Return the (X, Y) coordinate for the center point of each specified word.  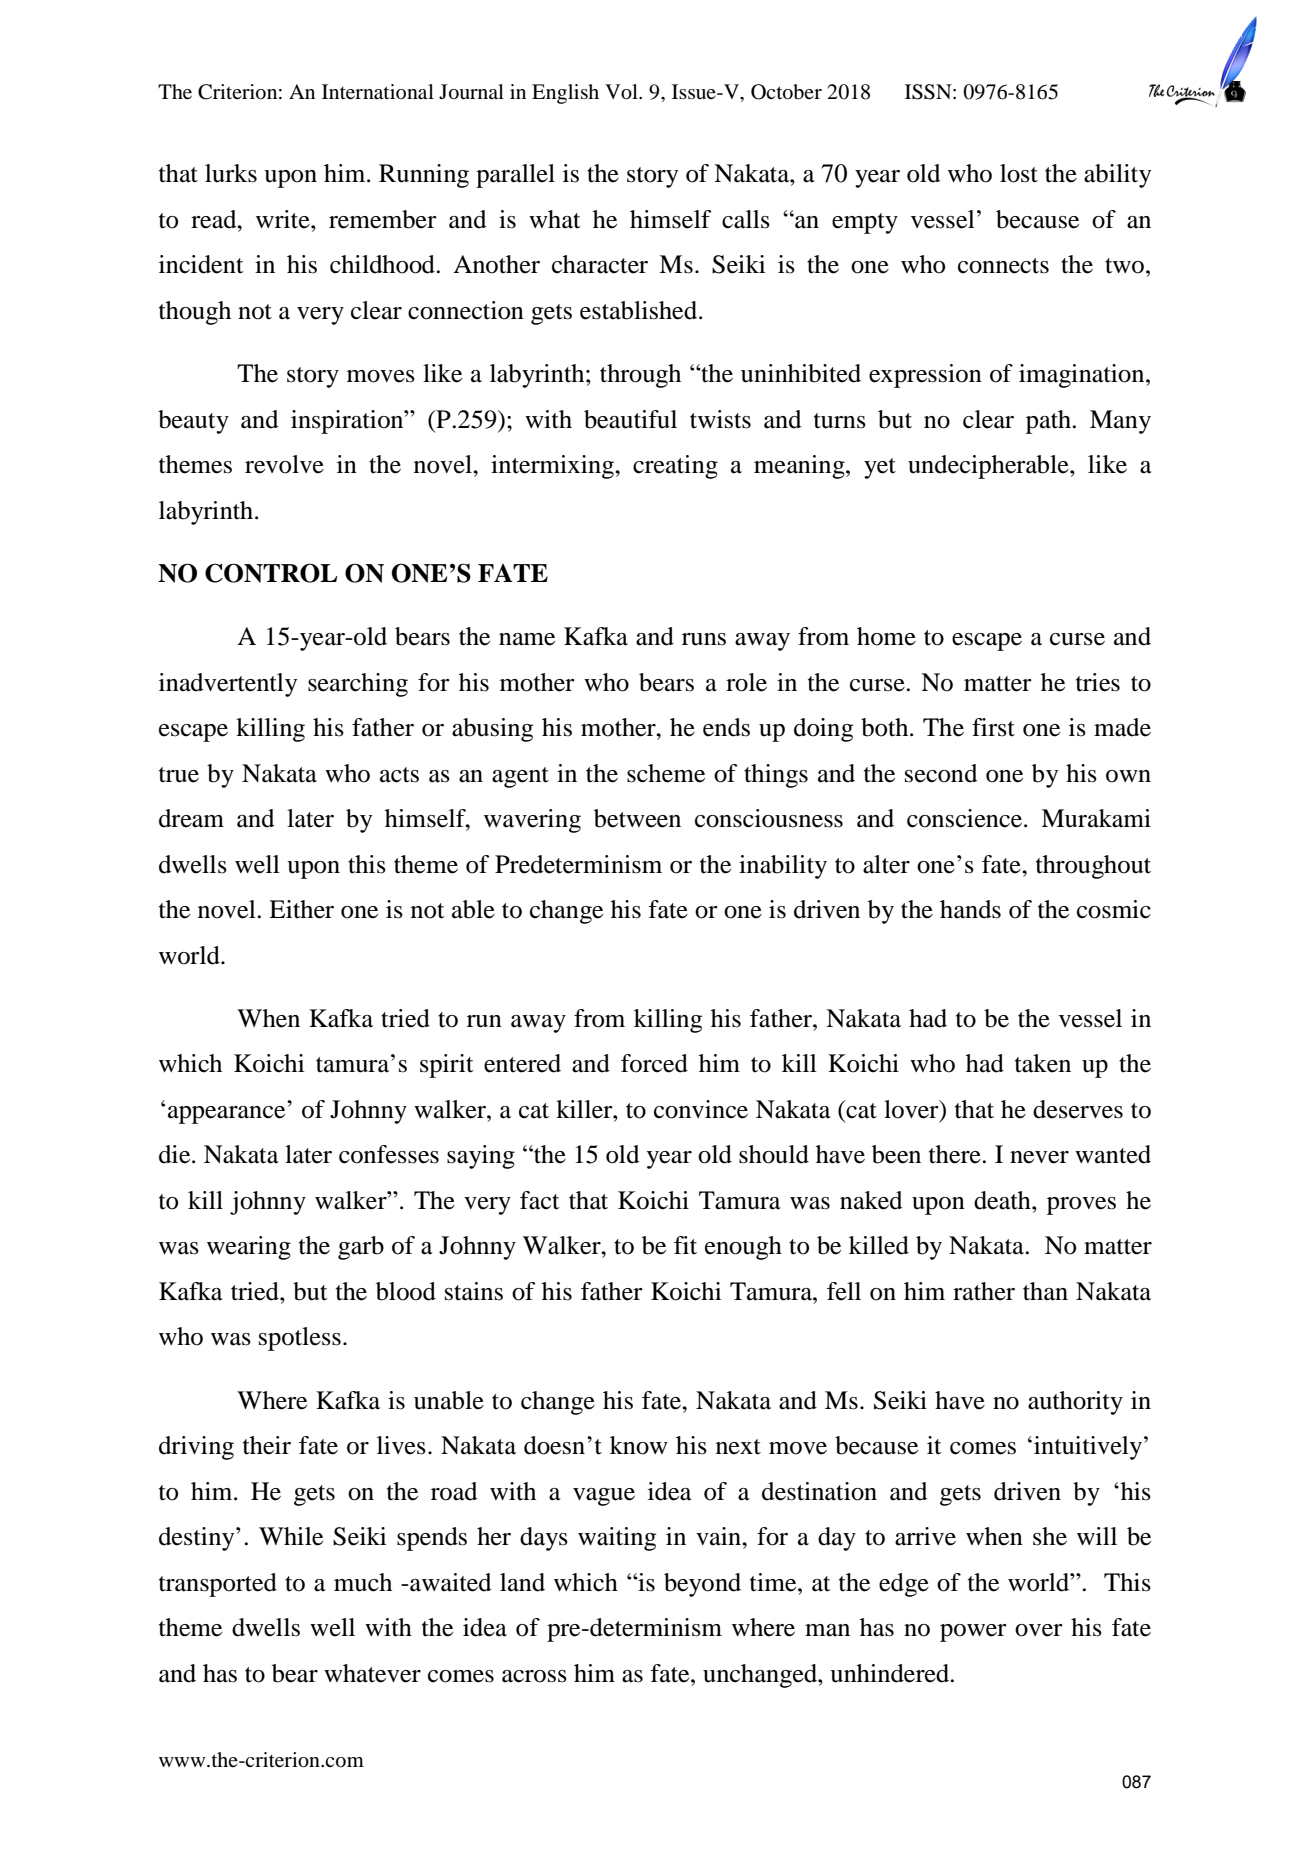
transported (218, 1585)
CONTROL (271, 573)
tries (1098, 682)
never (1039, 1157)
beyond (702, 1585)
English (565, 94)
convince (701, 1109)
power (973, 1633)
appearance (226, 1115)
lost (1019, 173)
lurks (231, 173)
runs (704, 639)
